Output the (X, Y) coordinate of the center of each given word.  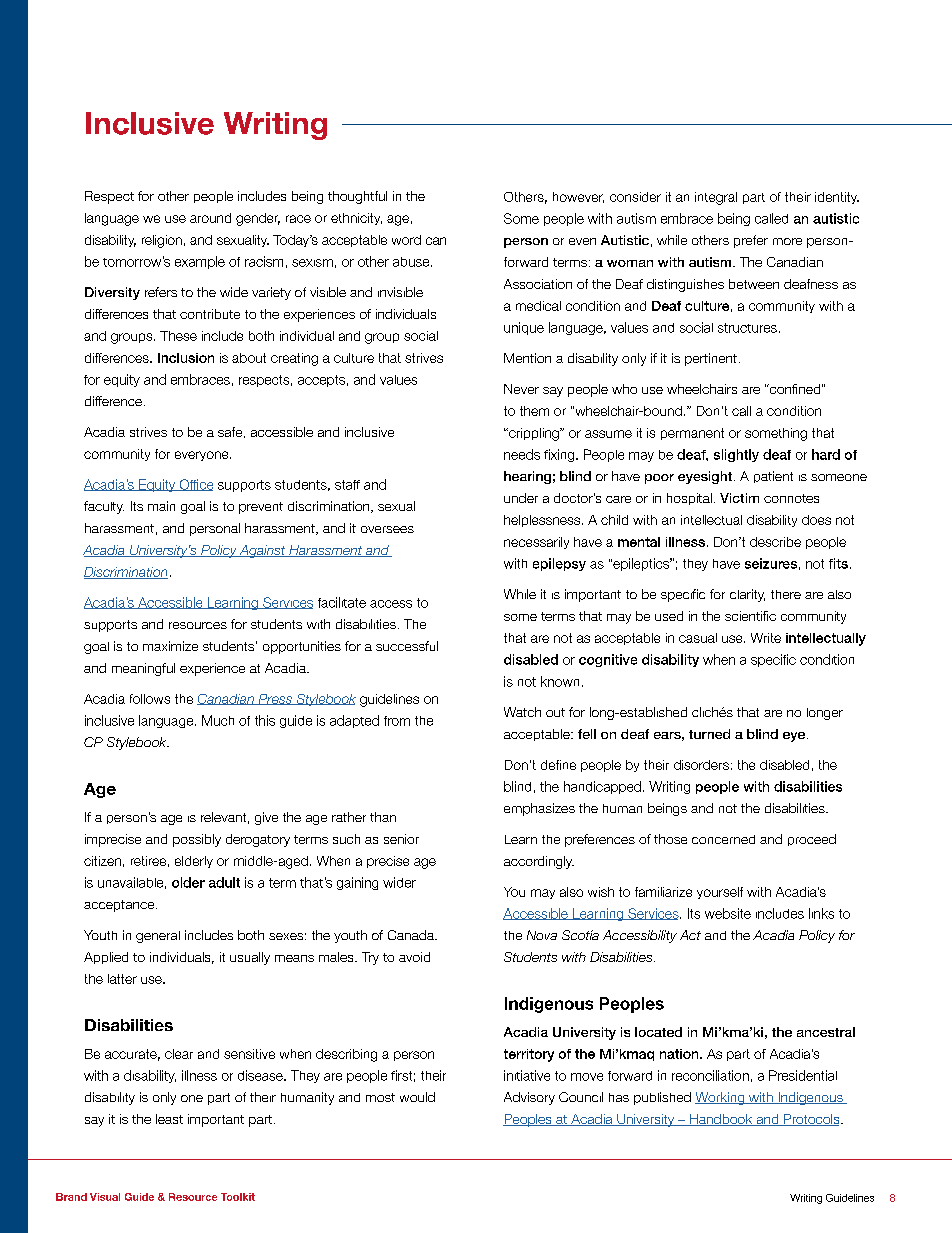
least (169, 1119)
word (406, 240)
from (397, 721)
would (417, 1097)
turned (709, 734)
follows (150, 699)
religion (162, 241)
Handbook (721, 1120)
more (787, 241)
